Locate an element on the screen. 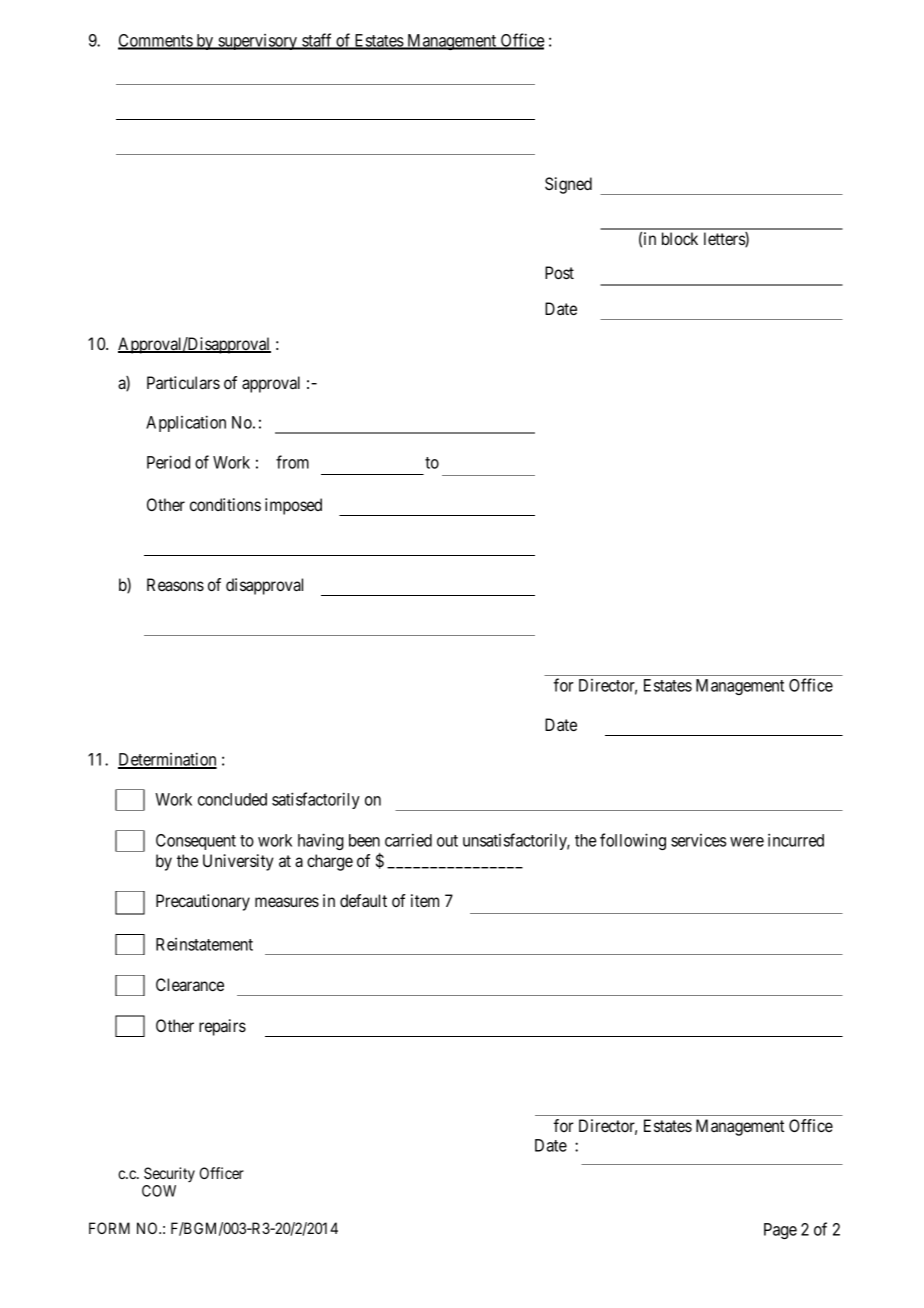 This screenshot has width=924, height=1308. services is located at coordinates (698, 840).
